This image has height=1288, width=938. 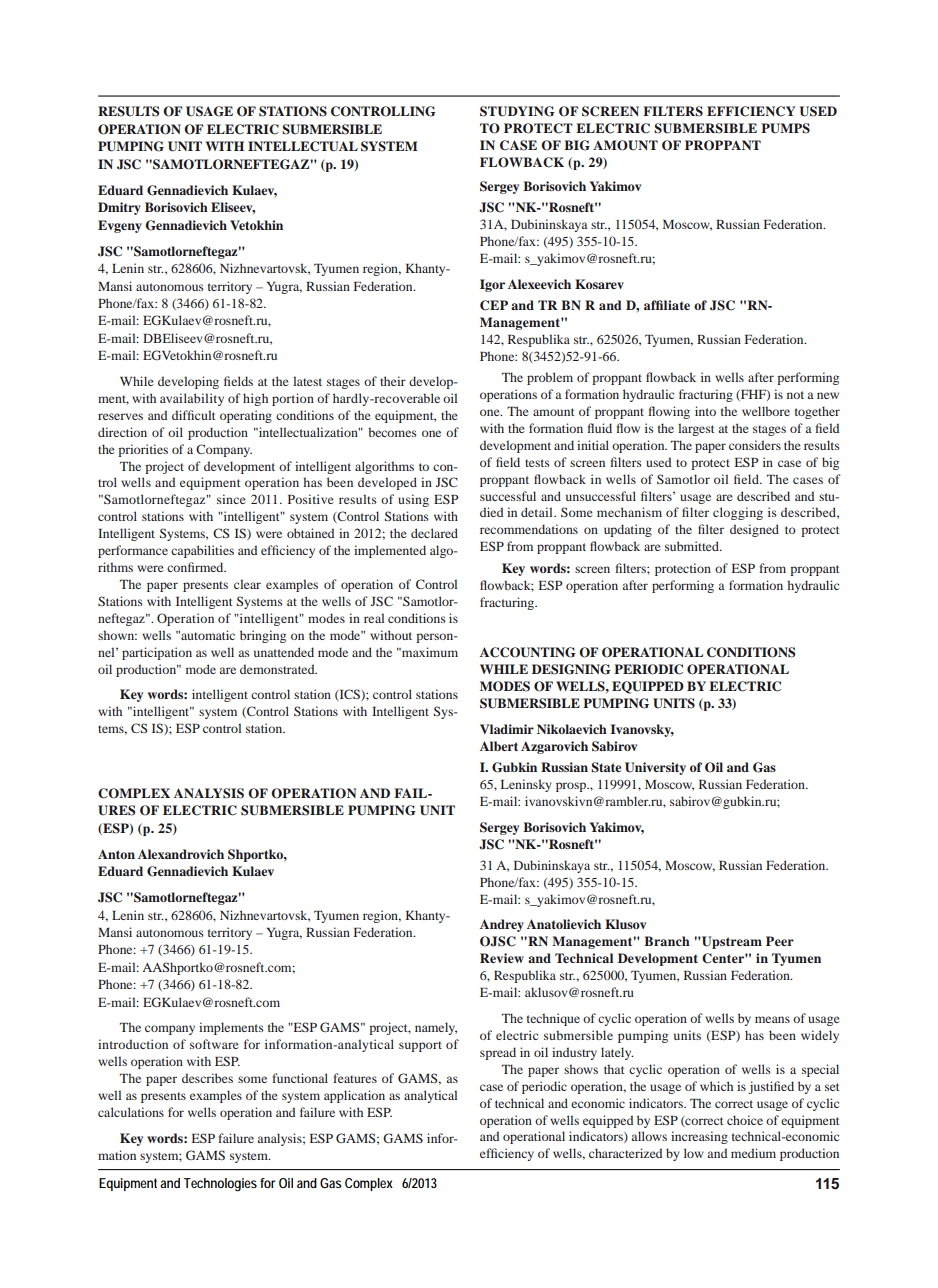 I want to click on PUMPS, so click(x=785, y=128).
